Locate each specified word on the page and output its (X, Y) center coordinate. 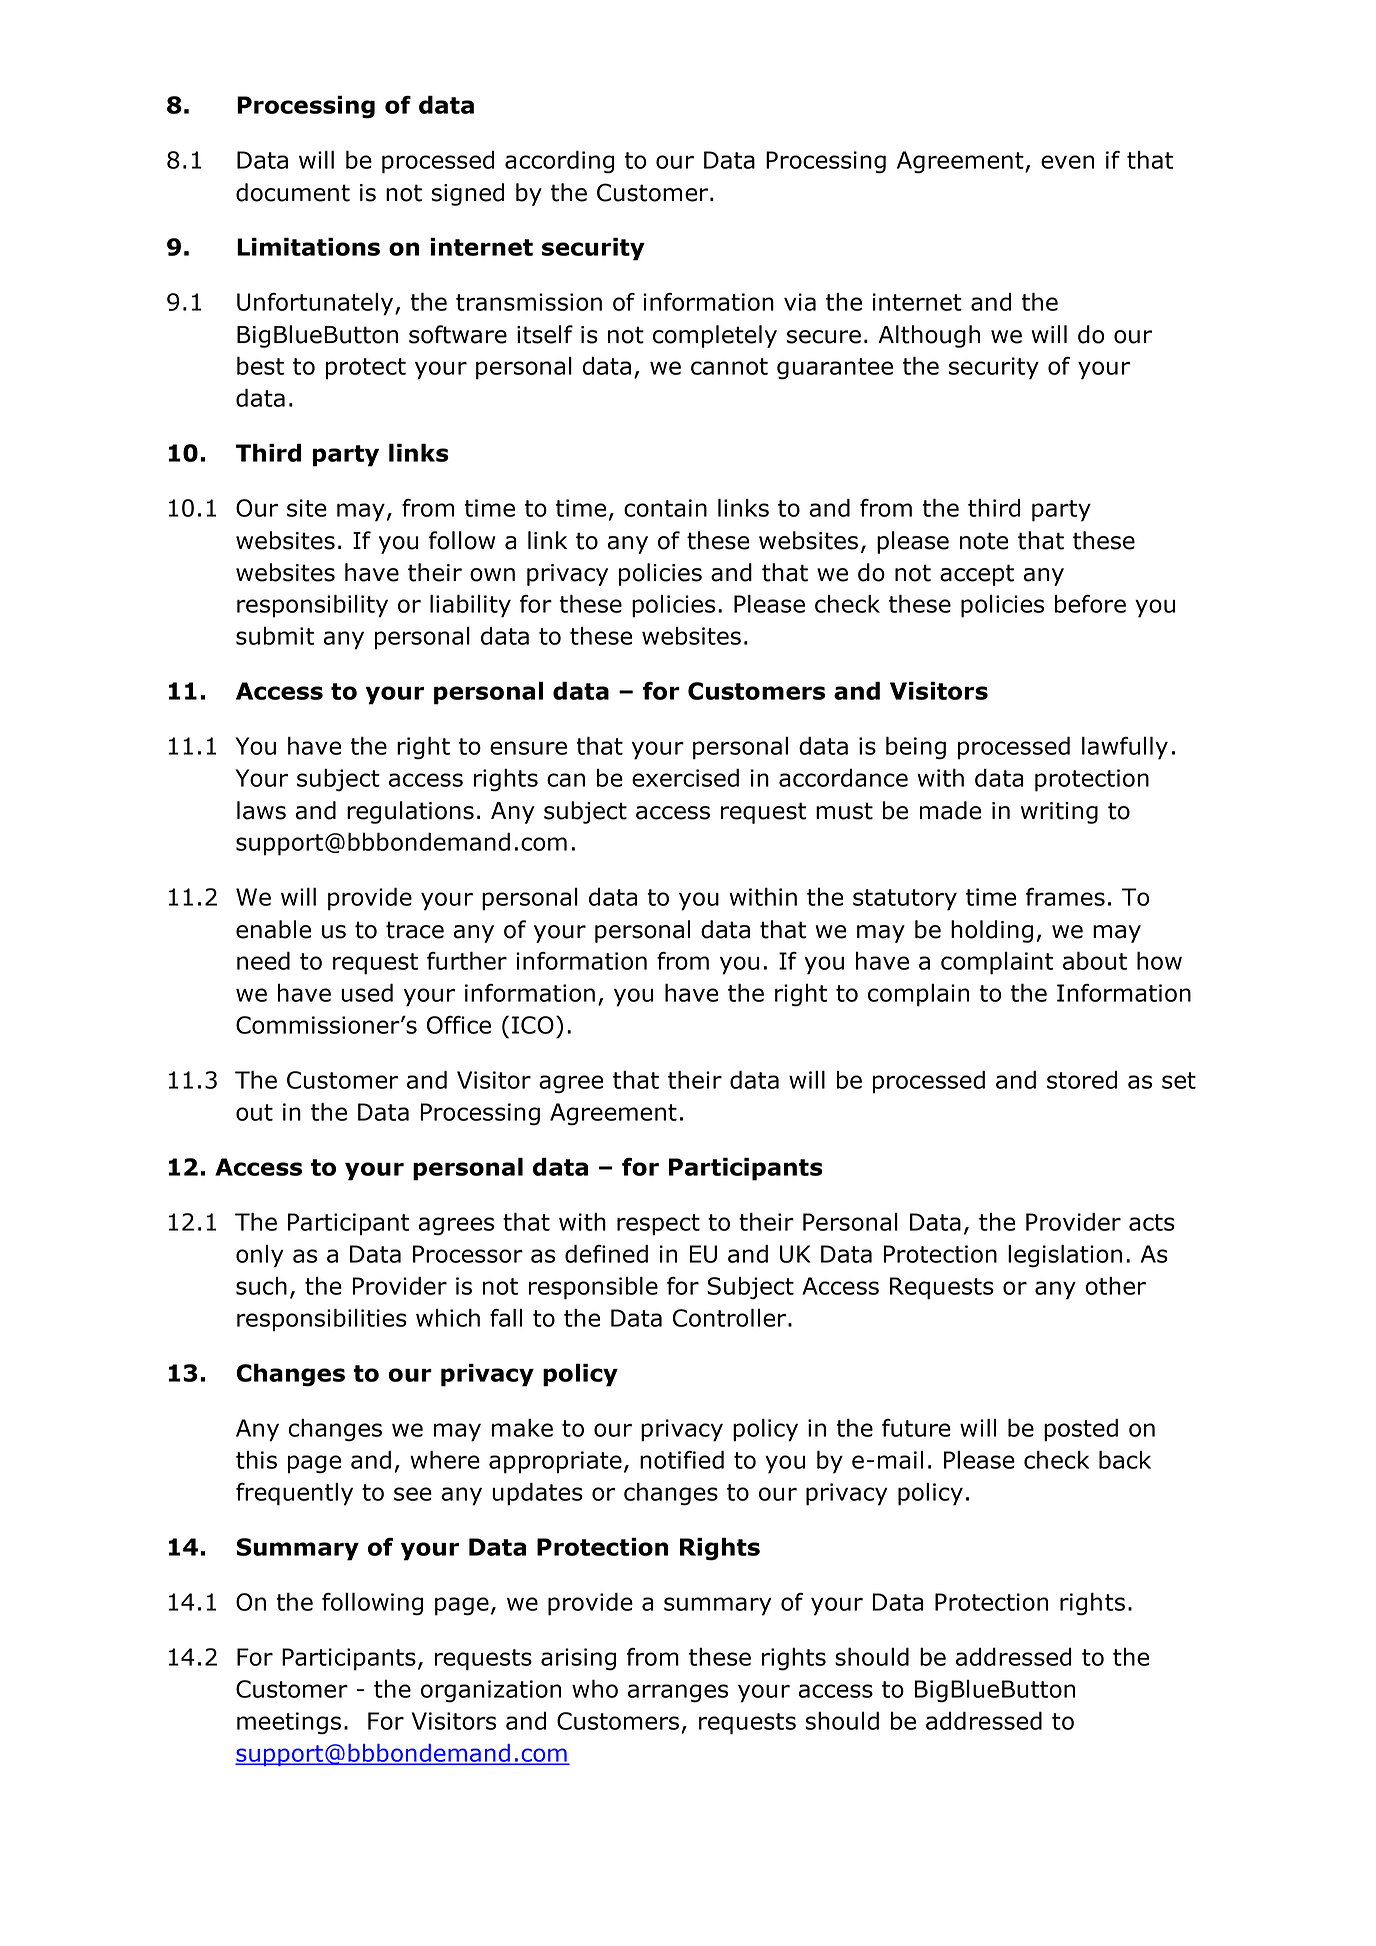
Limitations (308, 247)
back (1125, 1459)
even (1067, 162)
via (800, 302)
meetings (289, 1723)
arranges (678, 1693)
